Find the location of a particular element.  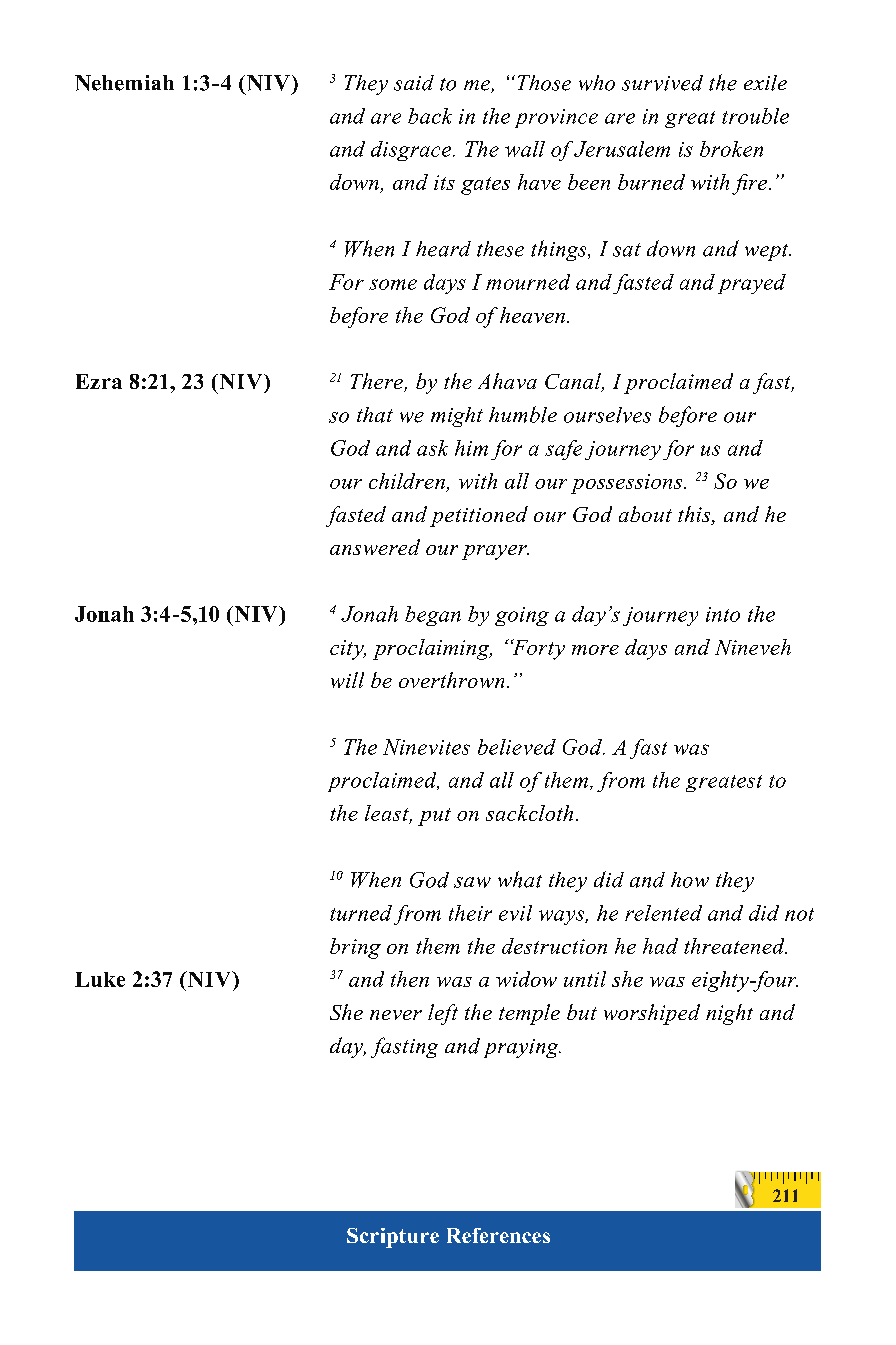

References is located at coordinates (498, 1235).
